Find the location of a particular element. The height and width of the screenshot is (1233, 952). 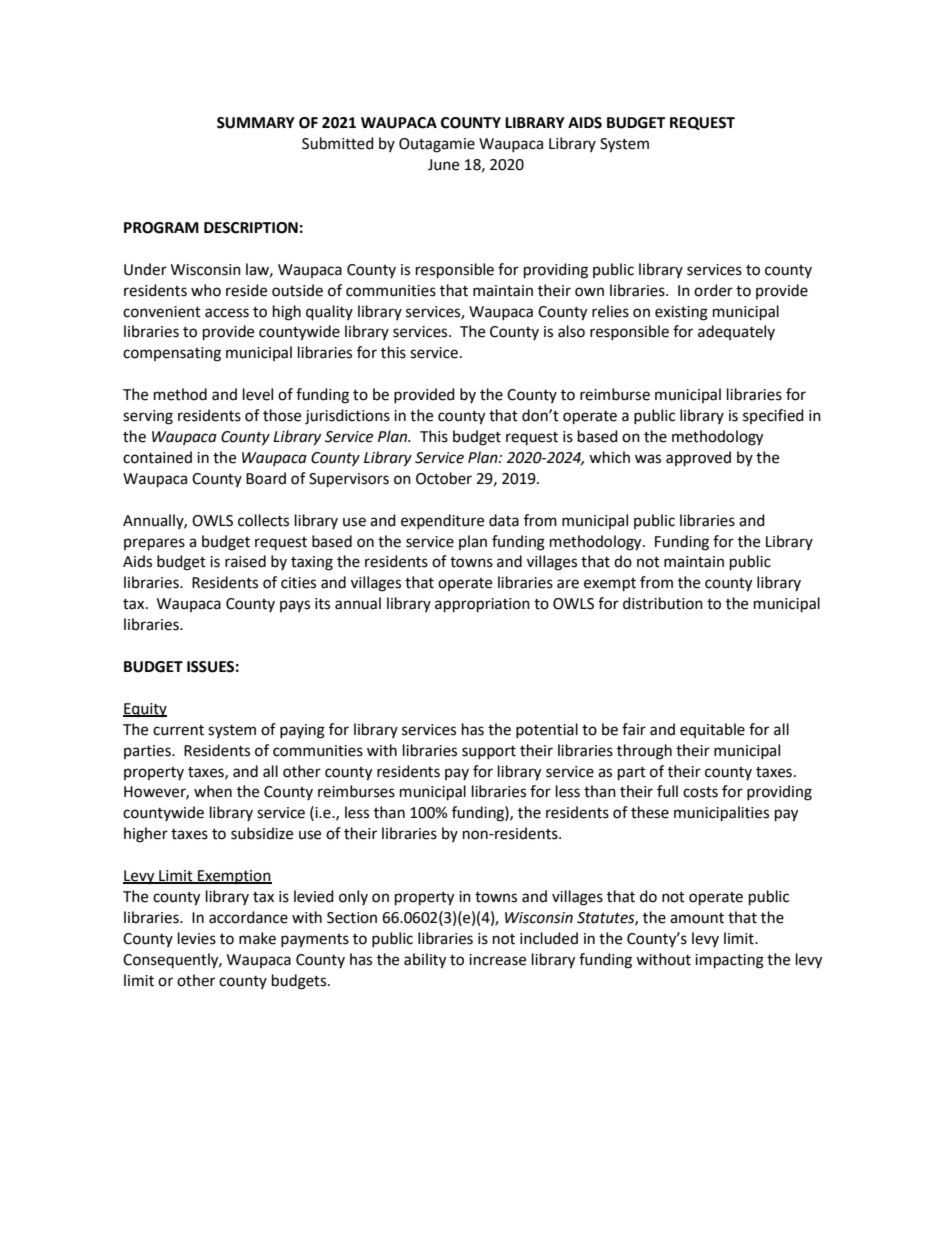

June is located at coordinates (443, 165).
